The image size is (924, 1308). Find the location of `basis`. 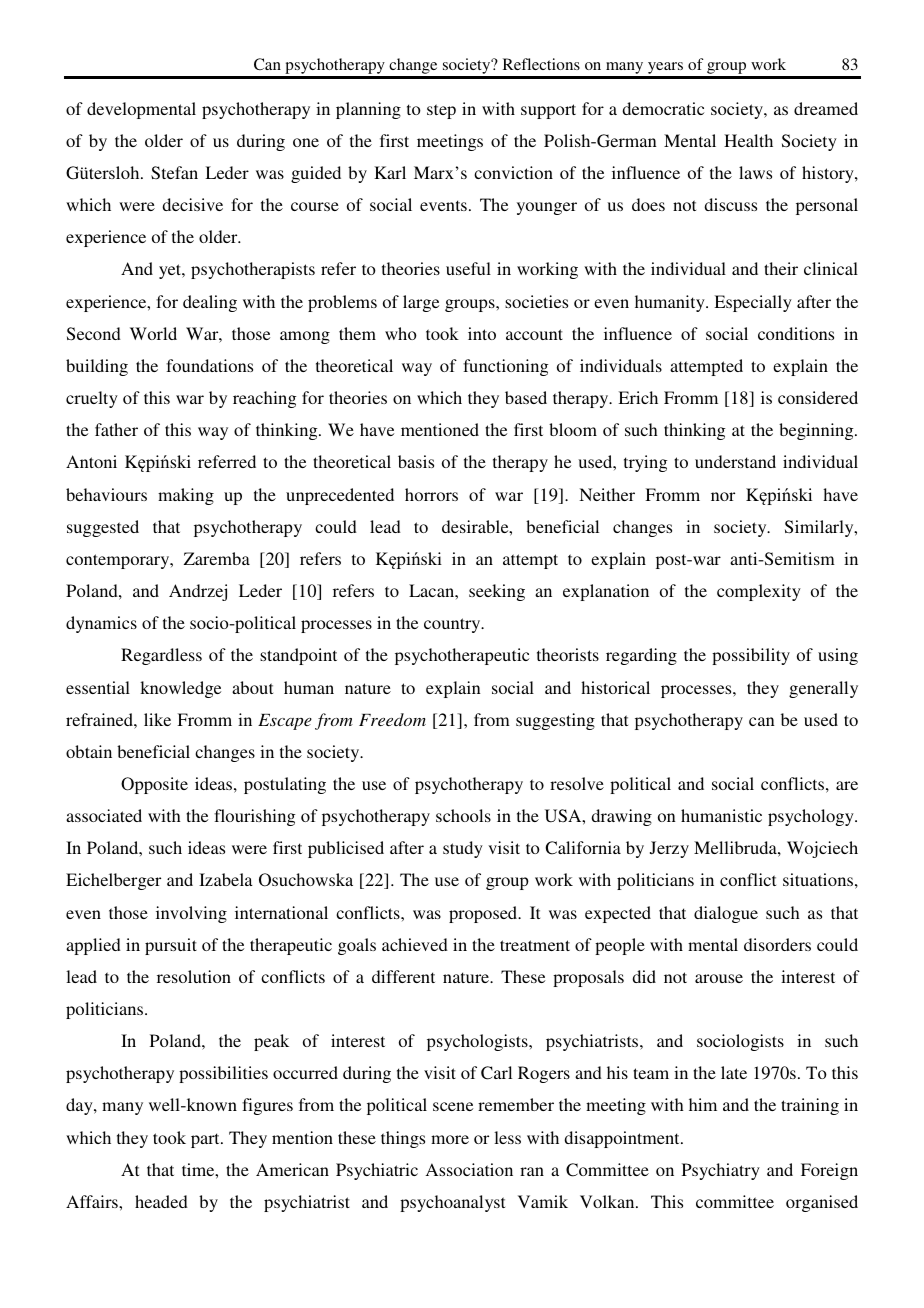

basis is located at coordinates (416, 461).
